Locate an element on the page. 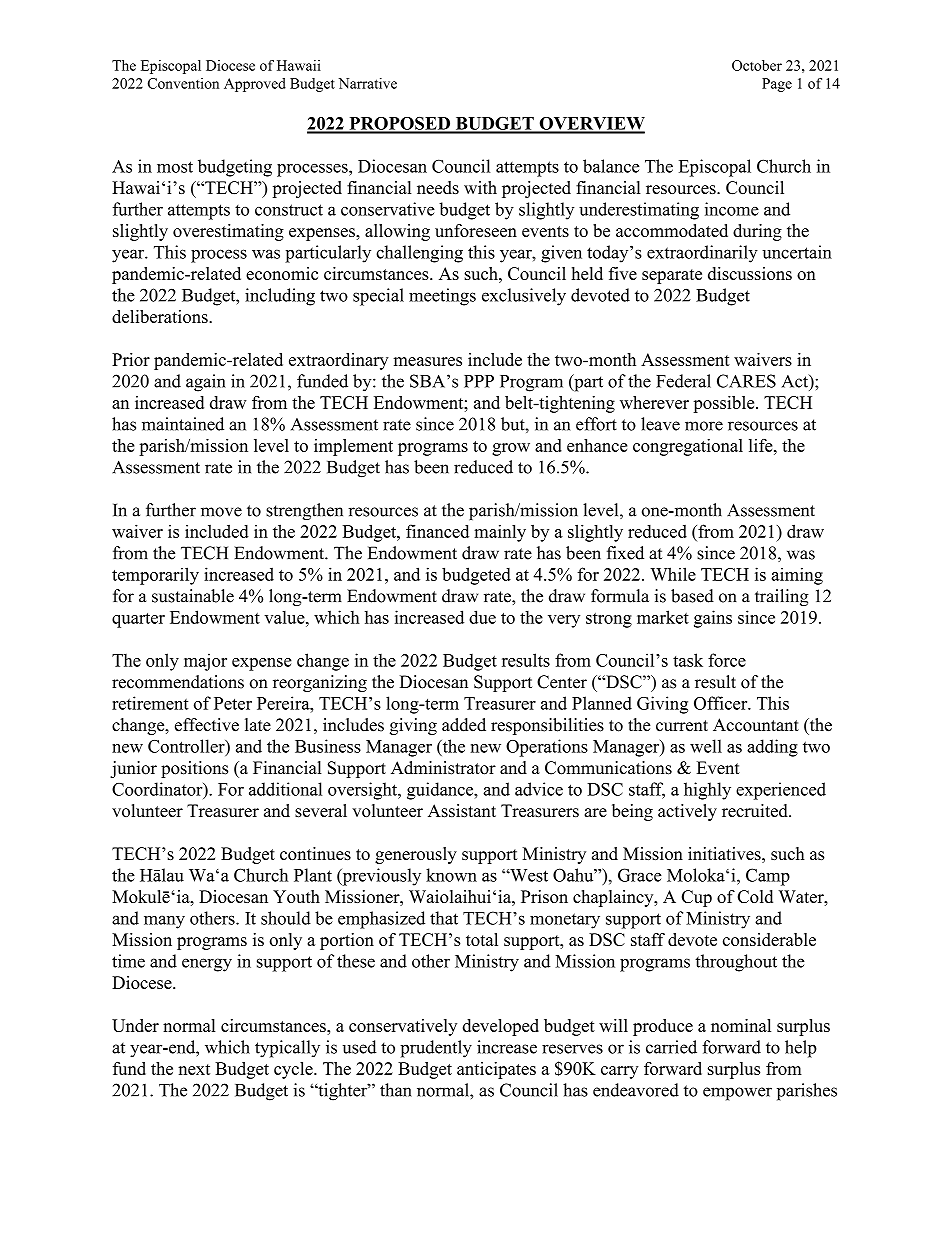 Image resolution: width=952 pixels, height=1233 pixels. next is located at coordinates (194, 1069).
